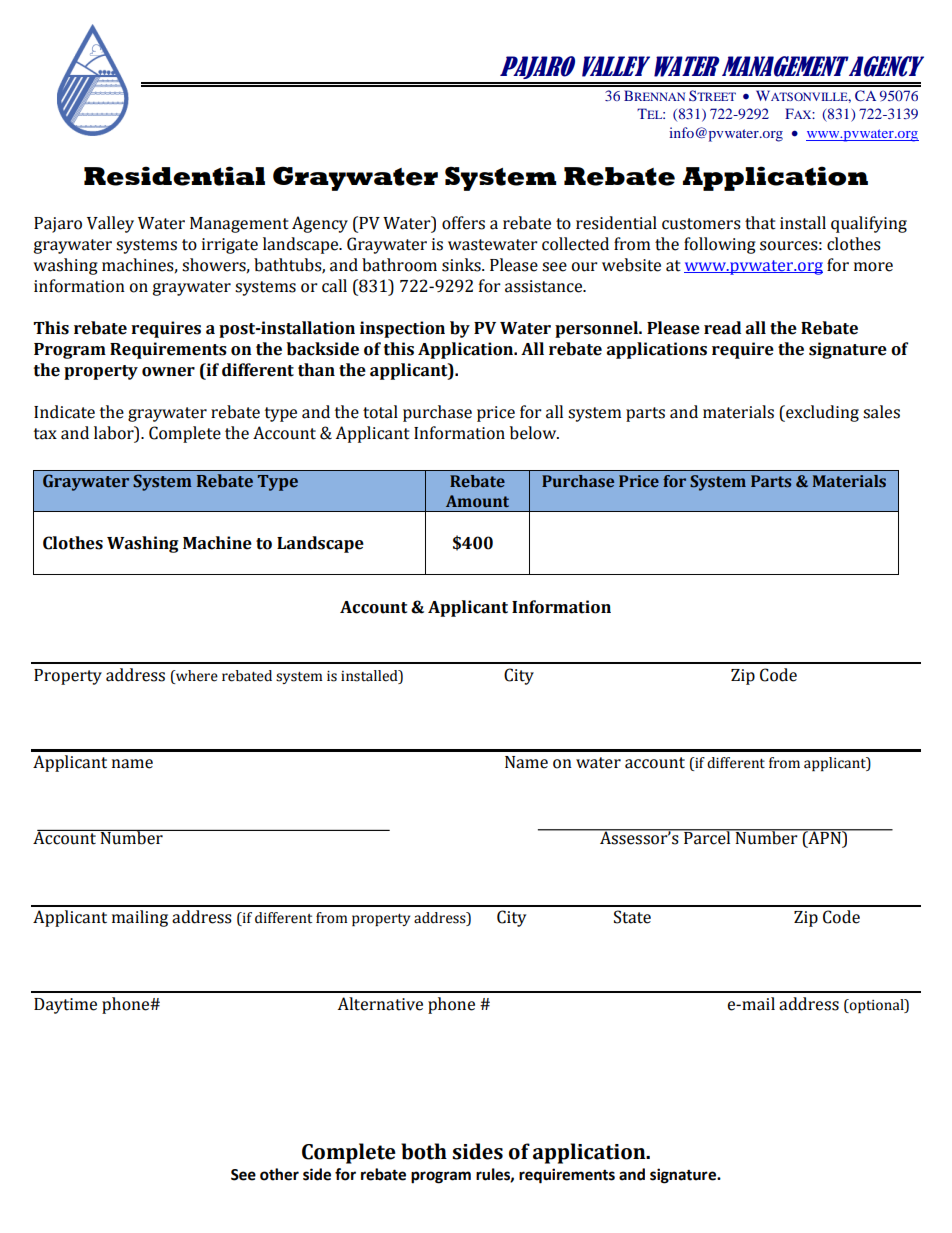 This screenshot has height=1233, width=952. What do you see at coordinates (632, 917) in the screenshot?
I see `State` at bounding box center [632, 917].
